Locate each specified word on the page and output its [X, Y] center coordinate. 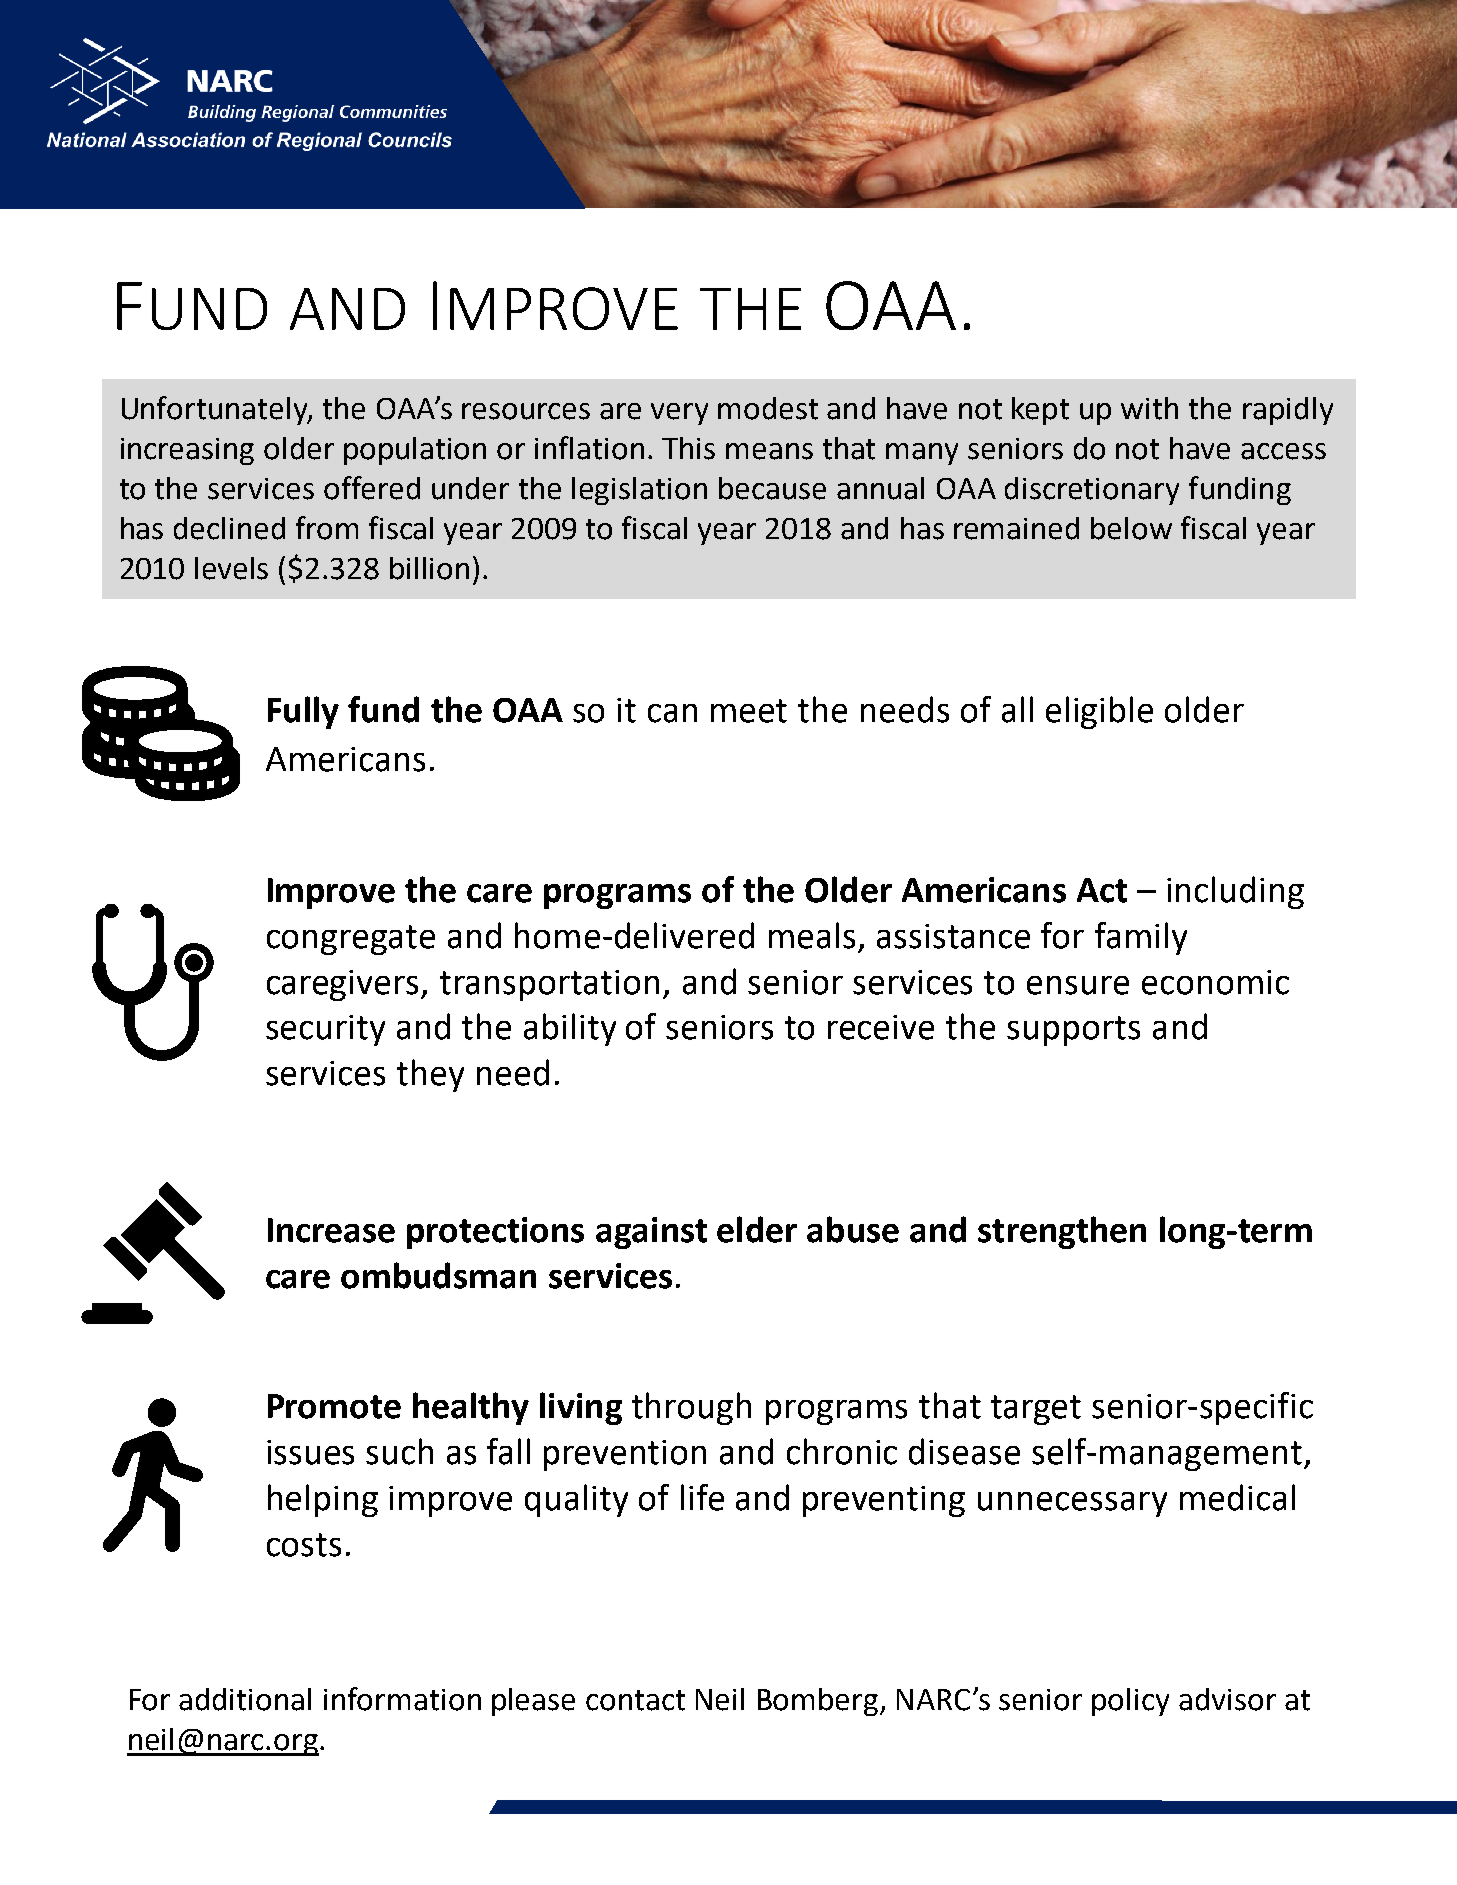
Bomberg [818, 1702]
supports [1073, 1031]
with [1149, 408]
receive [881, 1027]
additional [245, 1699]
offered [372, 488]
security [325, 1030]
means [769, 451]
